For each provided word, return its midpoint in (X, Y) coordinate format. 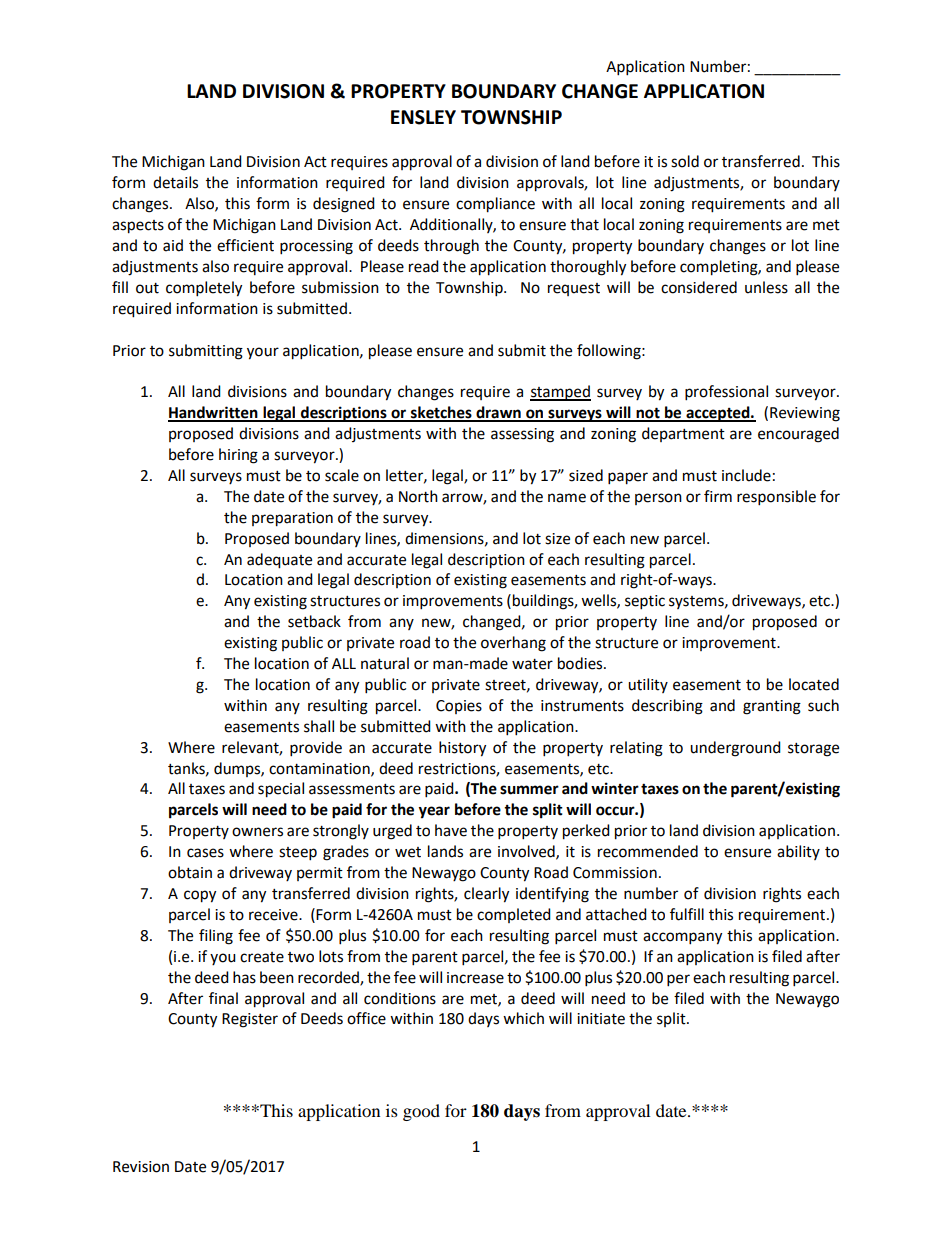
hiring (238, 456)
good (421, 1112)
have (451, 830)
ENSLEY (423, 117)
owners (257, 832)
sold (685, 161)
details (175, 182)
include (746, 475)
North (418, 496)
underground (735, 749)
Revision (141, 1167)
